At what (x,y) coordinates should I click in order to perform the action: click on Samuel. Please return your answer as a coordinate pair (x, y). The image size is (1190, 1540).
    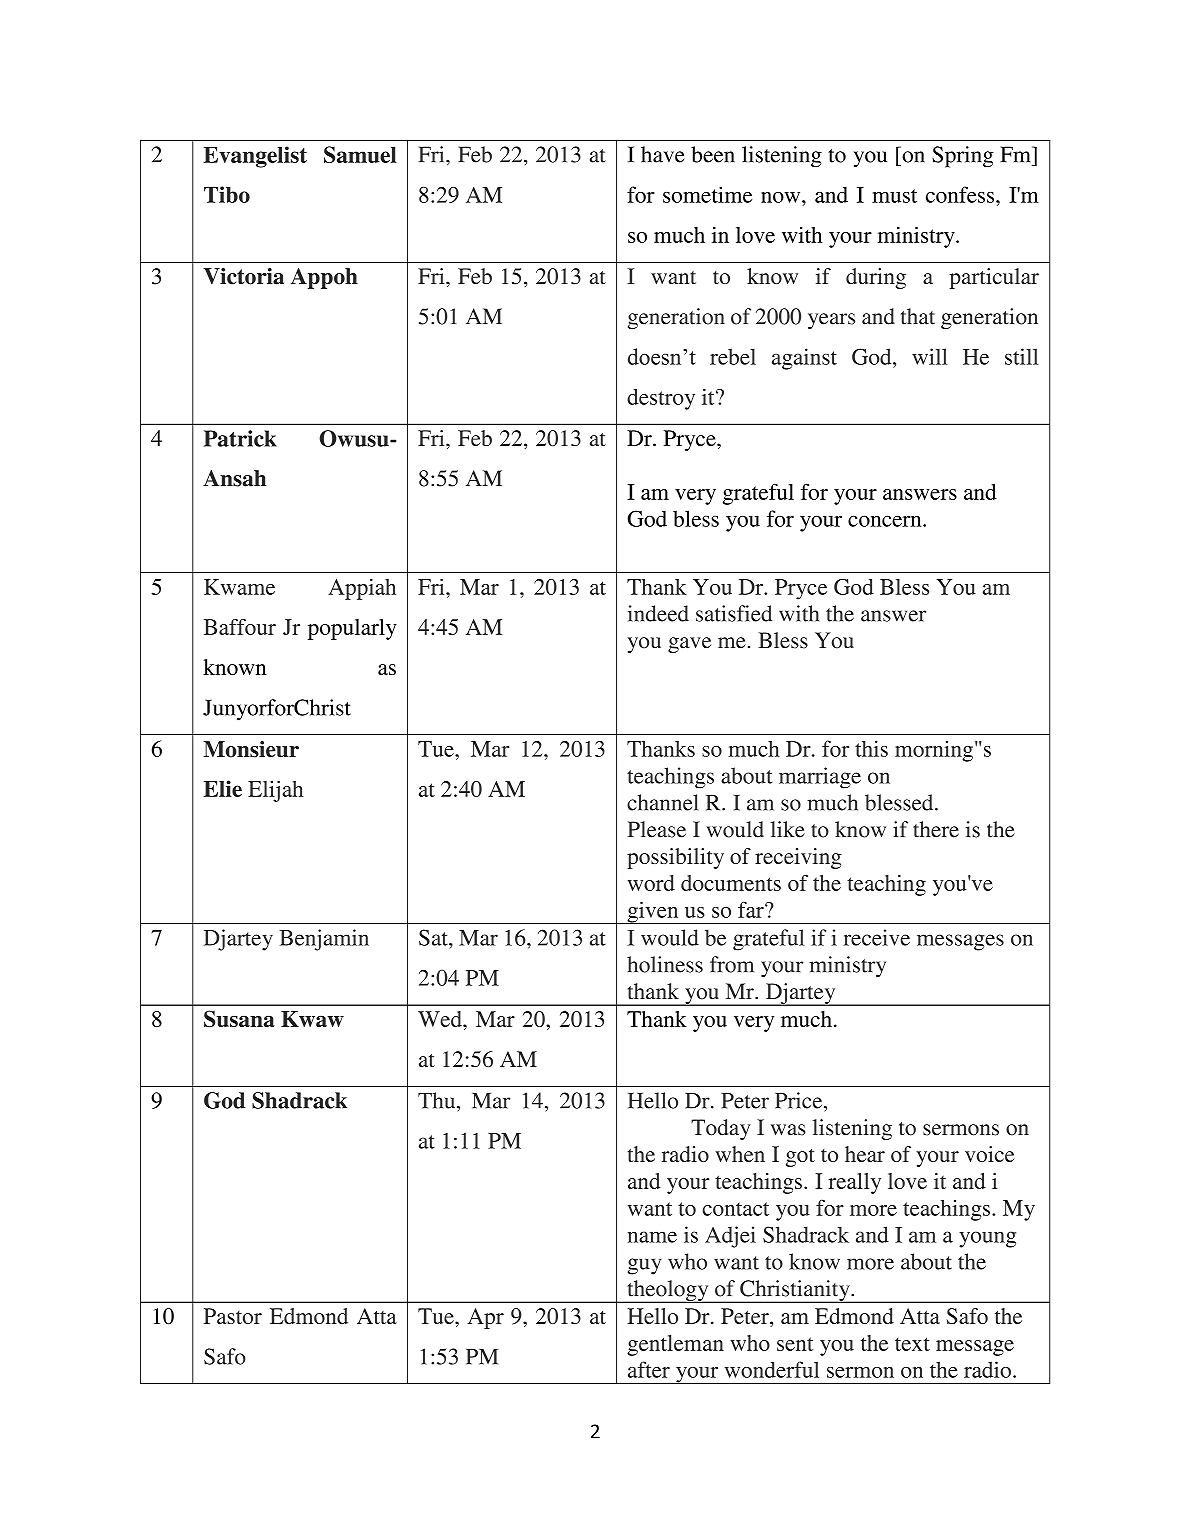
    Looking at the image, I should click on (360, 154).
